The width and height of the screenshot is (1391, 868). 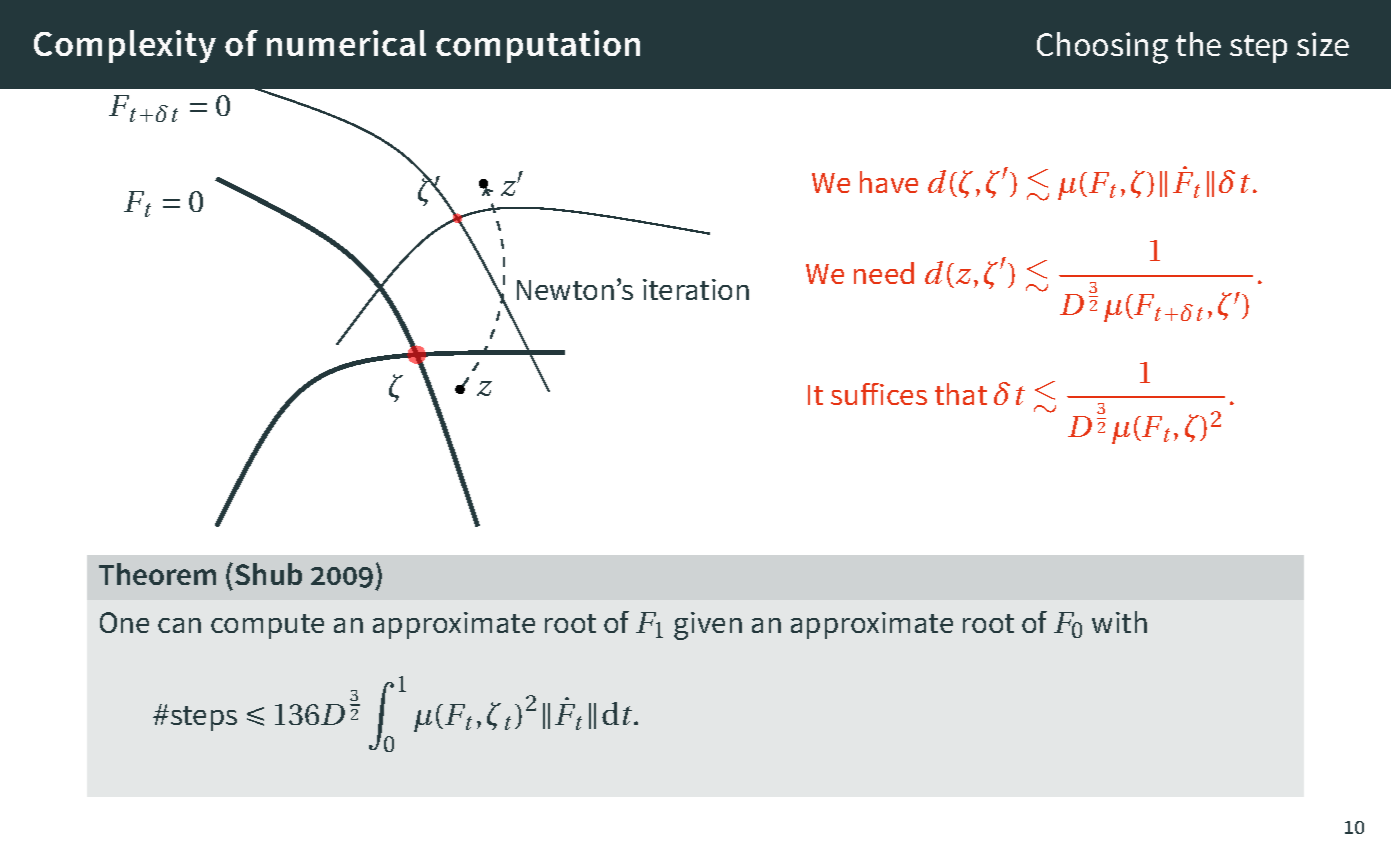 What do you see at coordinates (884, 273) in the screenshot?
I see `need` at bounding box center [884, 273].
